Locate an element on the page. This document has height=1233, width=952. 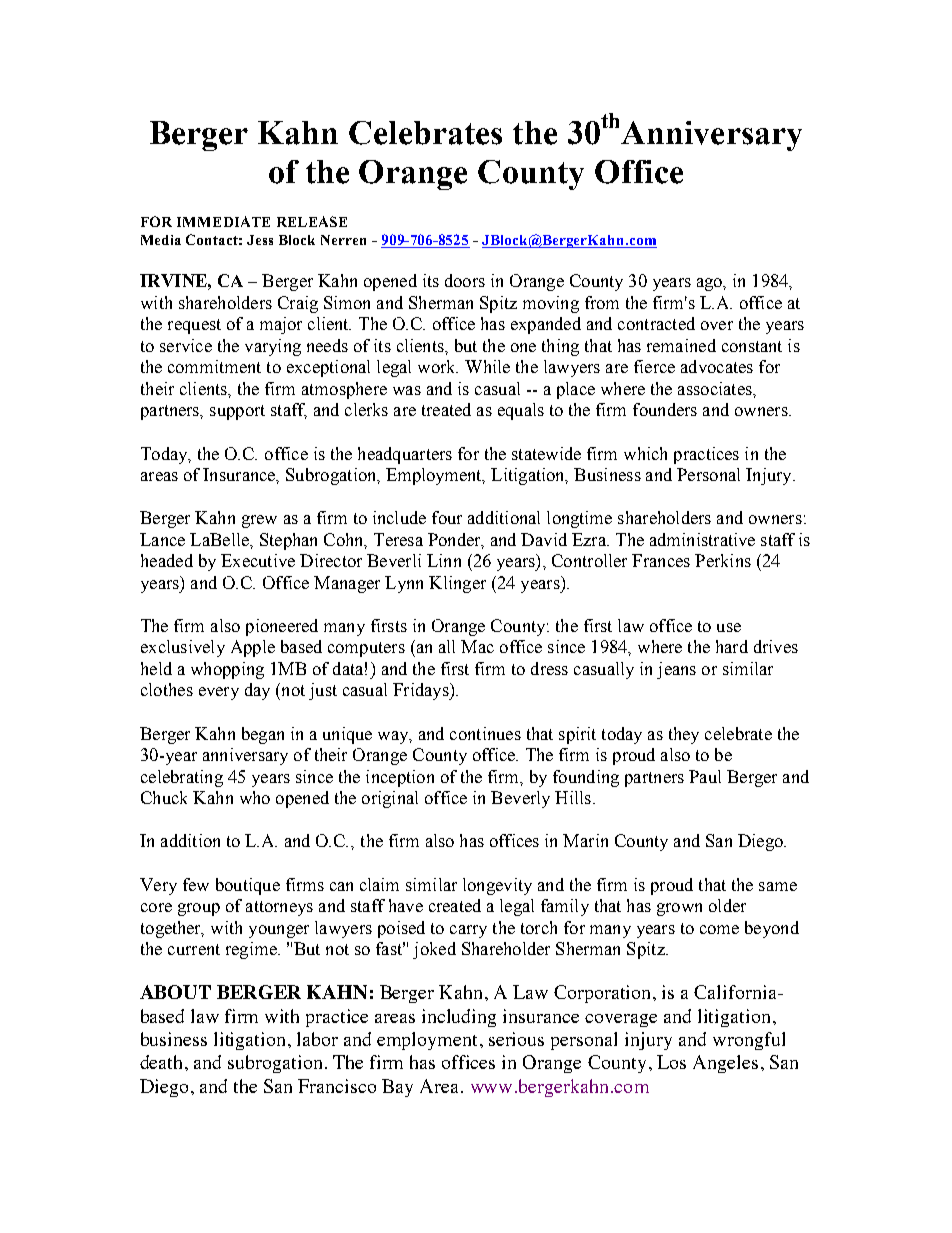
Jess is located at coordinates (260, 240).
